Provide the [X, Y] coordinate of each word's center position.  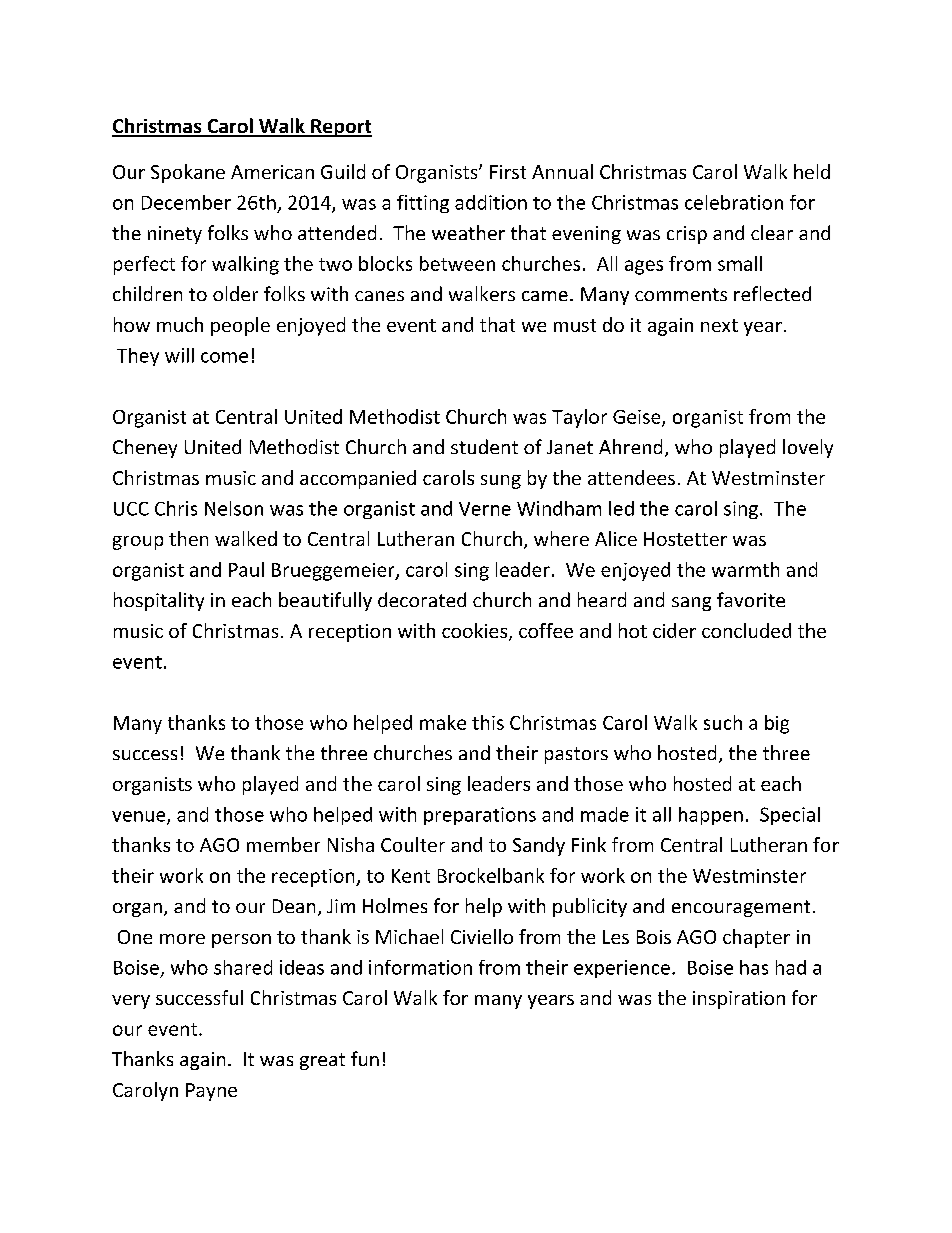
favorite [751, 599]
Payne [211, 1092]
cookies [476, 632]
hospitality [159, 601]
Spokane [188, 173]
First [508, 172]
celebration [734, 202]
